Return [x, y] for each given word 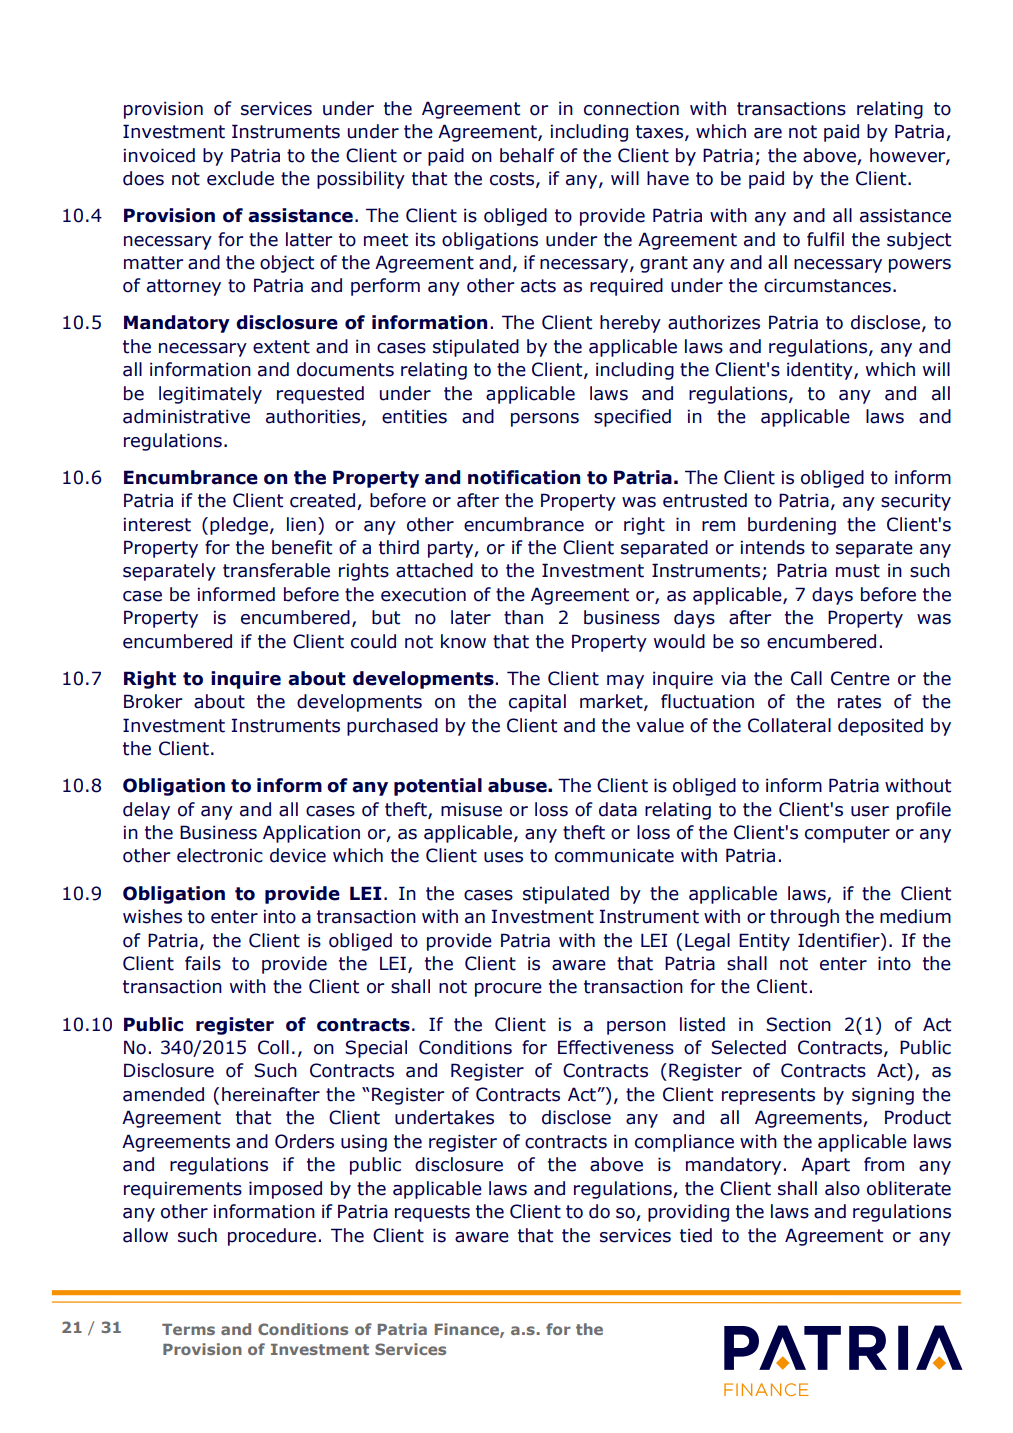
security [916, 502]
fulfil [825, 239]
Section [798, 1024]
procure [508, 990]
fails [203, 963]
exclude [240, 178]
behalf [527, 155]
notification [524, 477]
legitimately [210, 395]
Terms [188, 1329]
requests [432, 1213]
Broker [153, 701]
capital [537, 703]
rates [859, 702]
